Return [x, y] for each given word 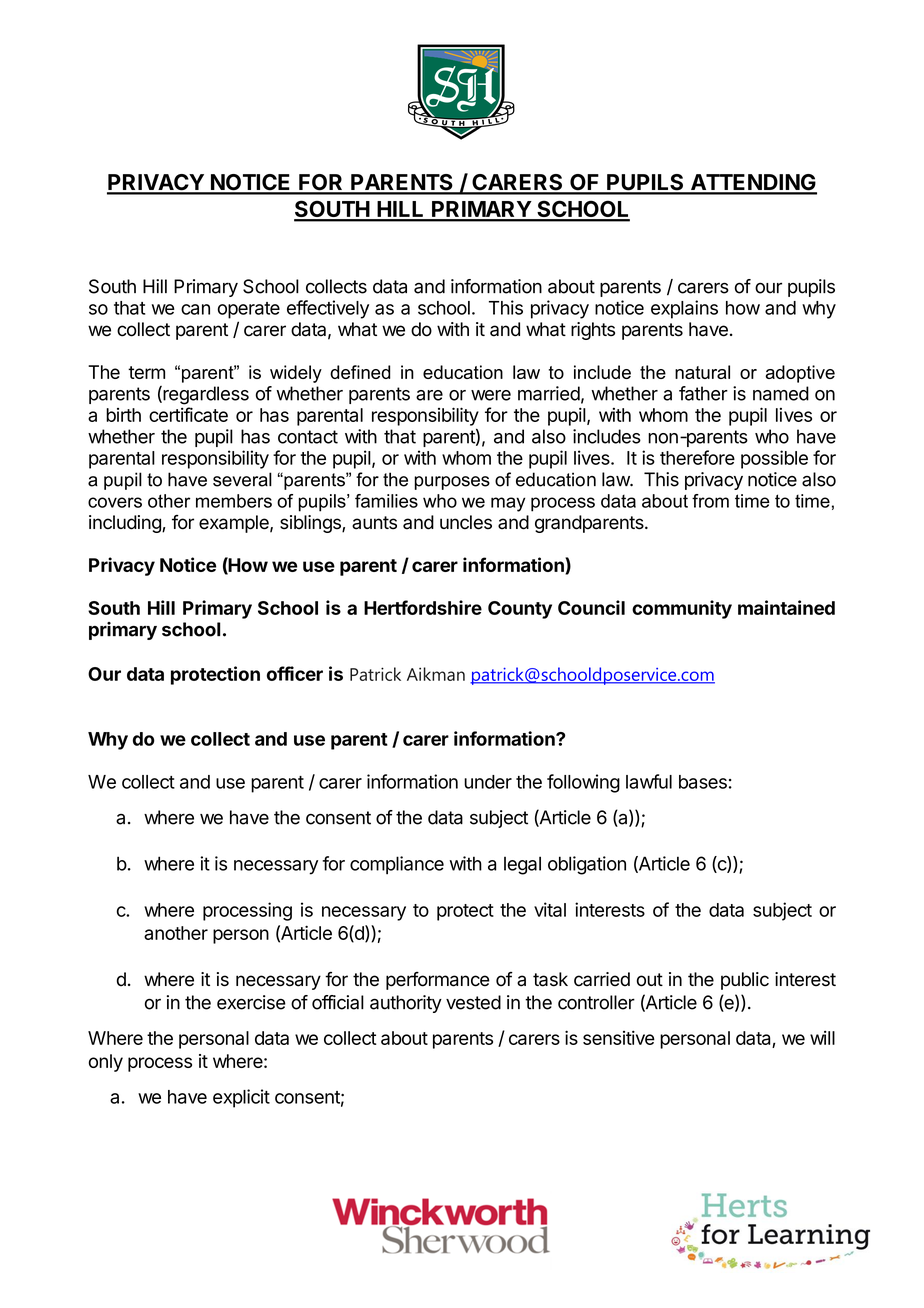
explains [684, 309]
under [488, 782]
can [195, 309]
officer [295, 673]
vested [473, 1002]
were [491, 395]
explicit [241, 1098]
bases [703, 782]
